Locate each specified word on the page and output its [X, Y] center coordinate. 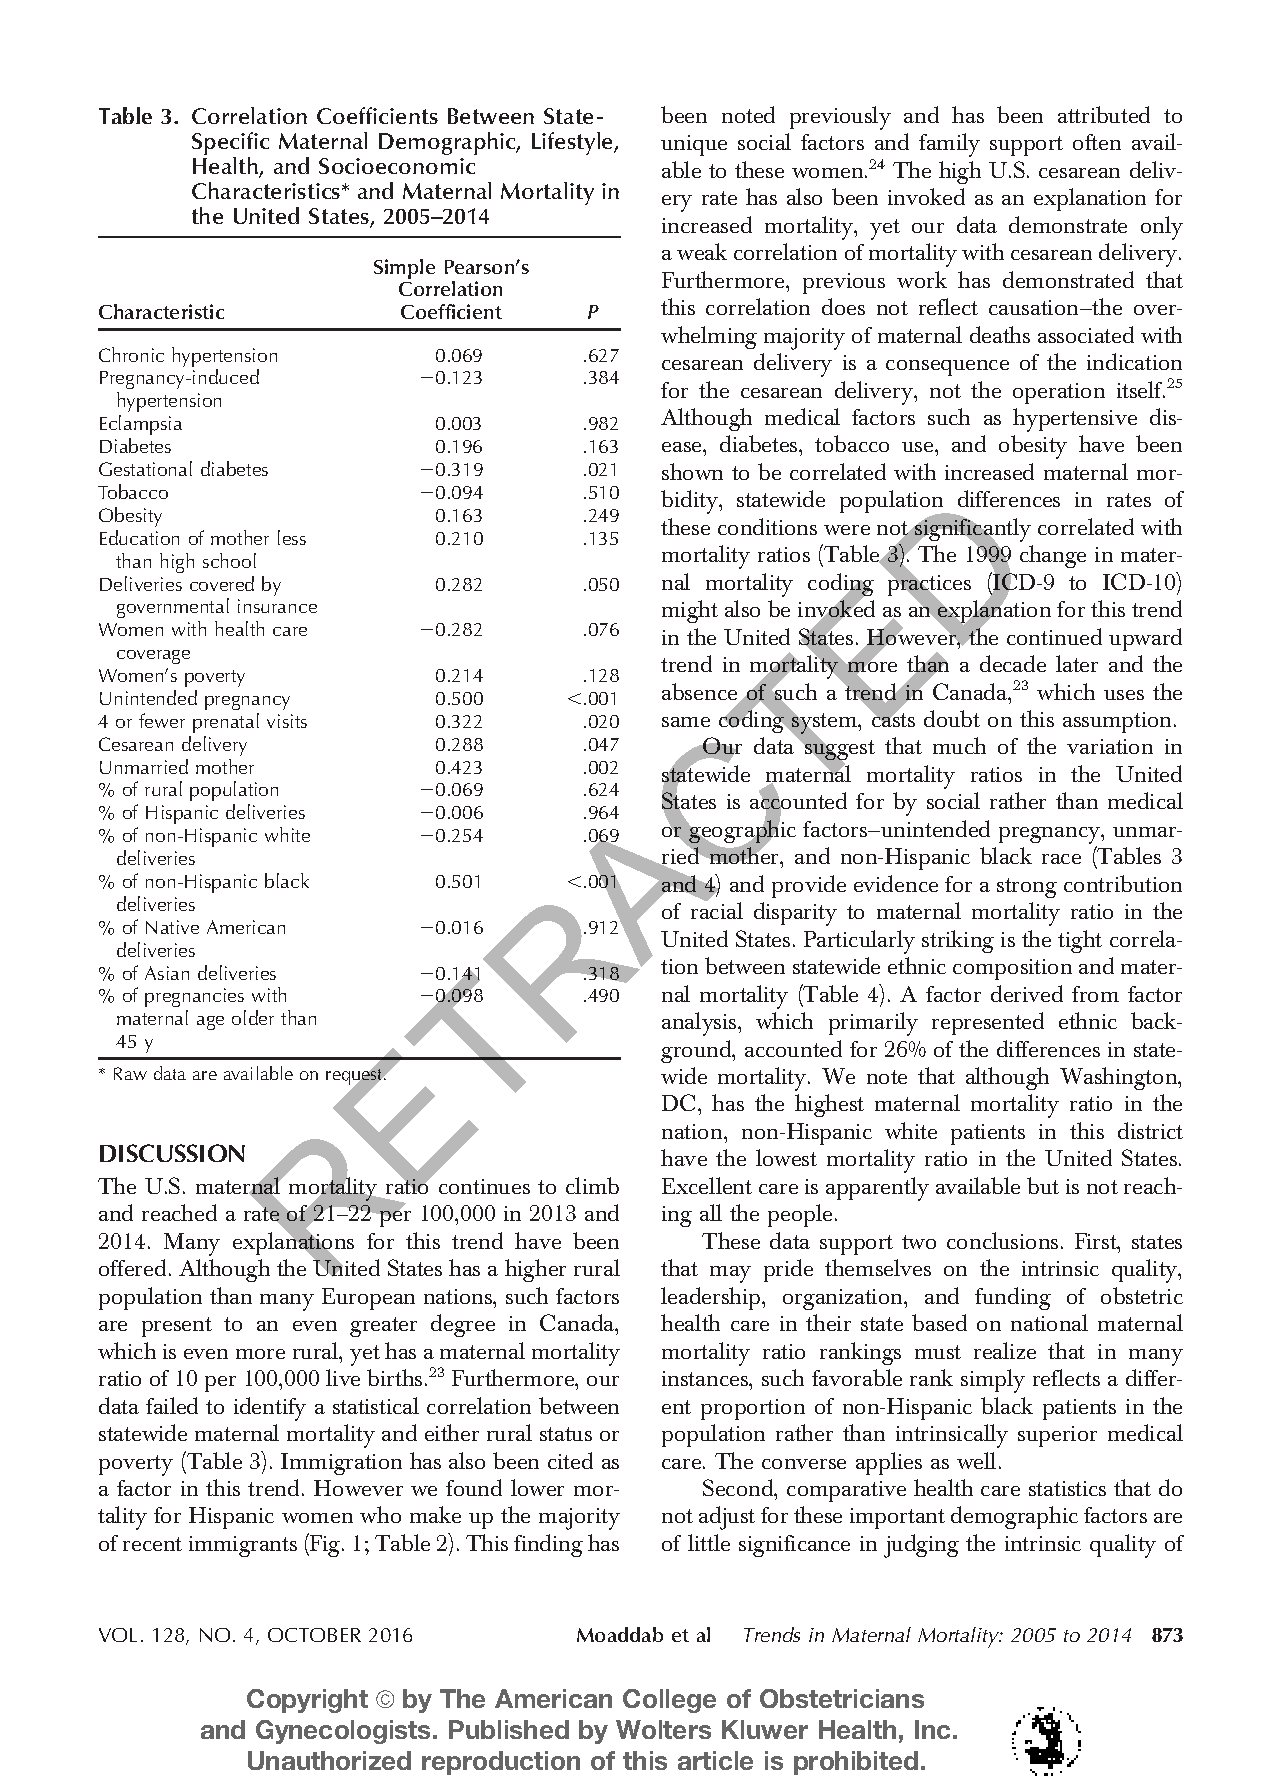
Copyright [307, 1701]
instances [706, 1378]
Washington [1120, 1078]
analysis [700, 1024]
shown [692, 471]
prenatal [226, 723]
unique [694, 145]
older [253, 1017]
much [959, 745]
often [1097, 142]
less [292, 537]
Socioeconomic [397, 166]
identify [270, 1409]
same [686, 722]
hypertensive [1075, 420]
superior [1057, 1436]
